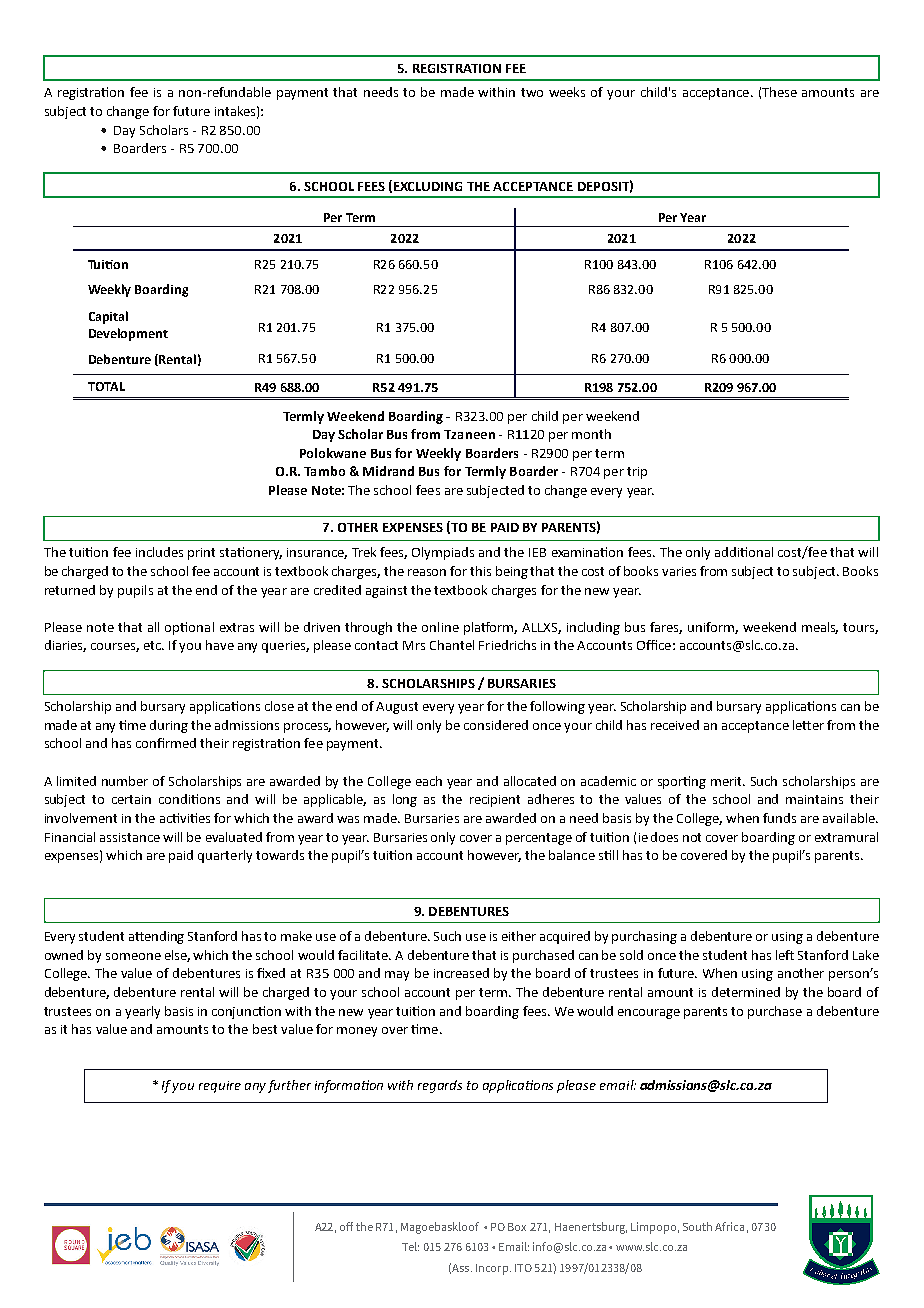  Describe the element at coordinates (567, 92) in the screenshot. I see `weeks` at that location.
